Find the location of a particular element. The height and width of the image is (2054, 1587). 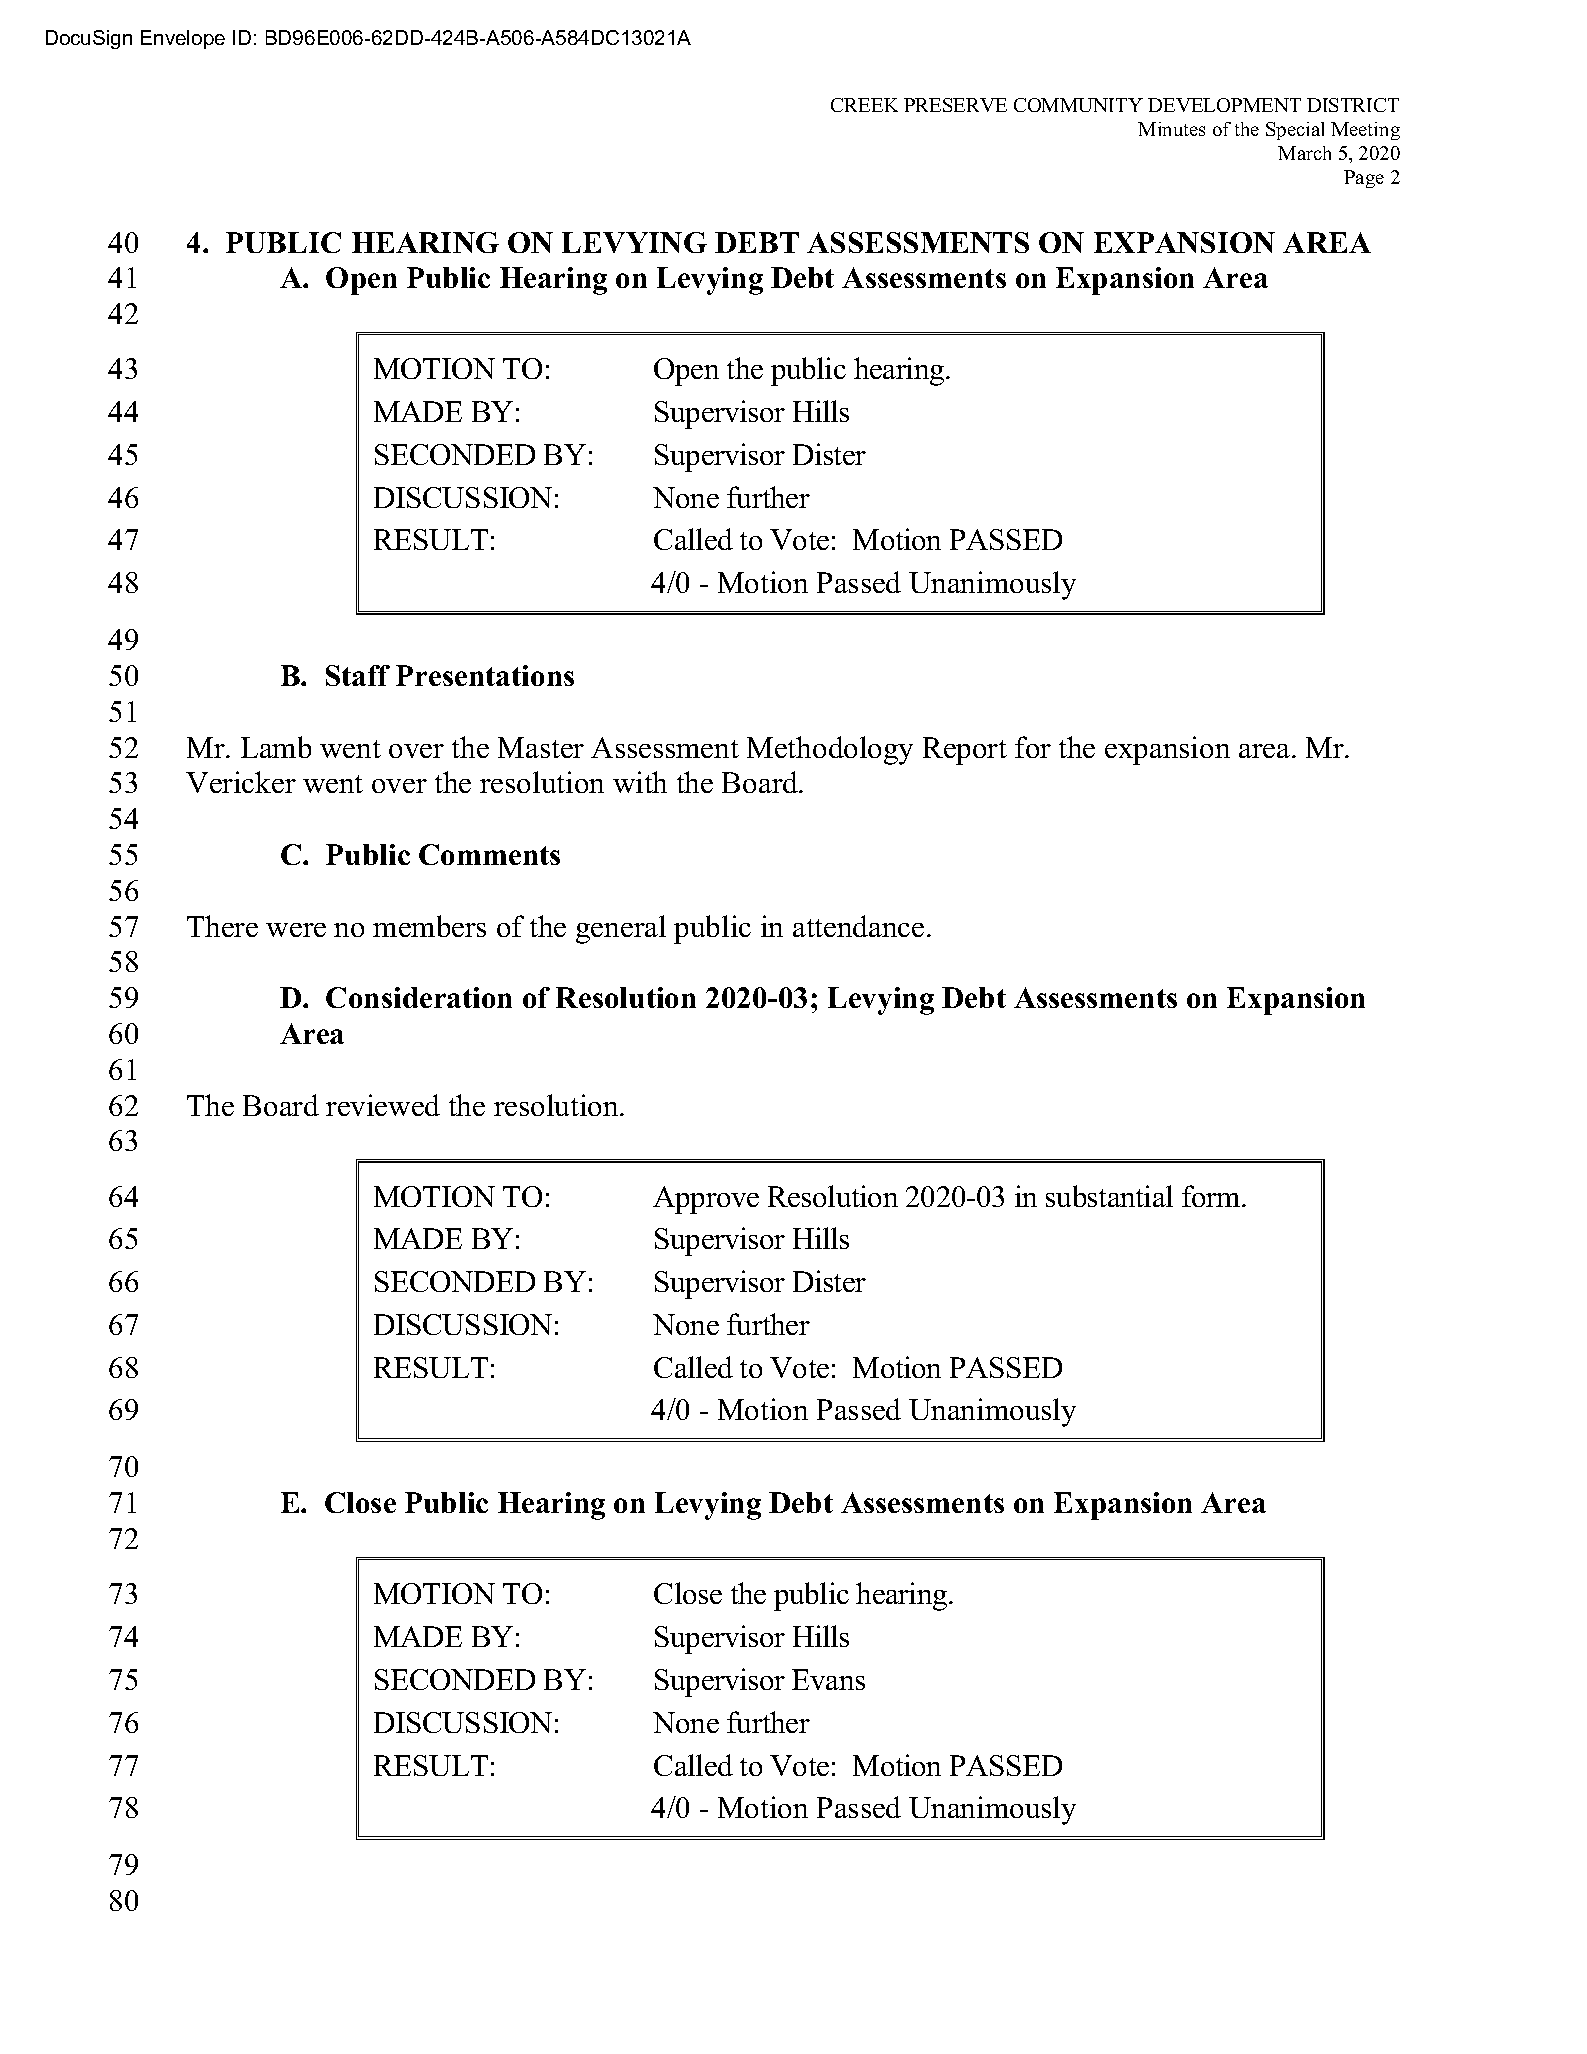

Evans is located at coordinates (828, 1679).
